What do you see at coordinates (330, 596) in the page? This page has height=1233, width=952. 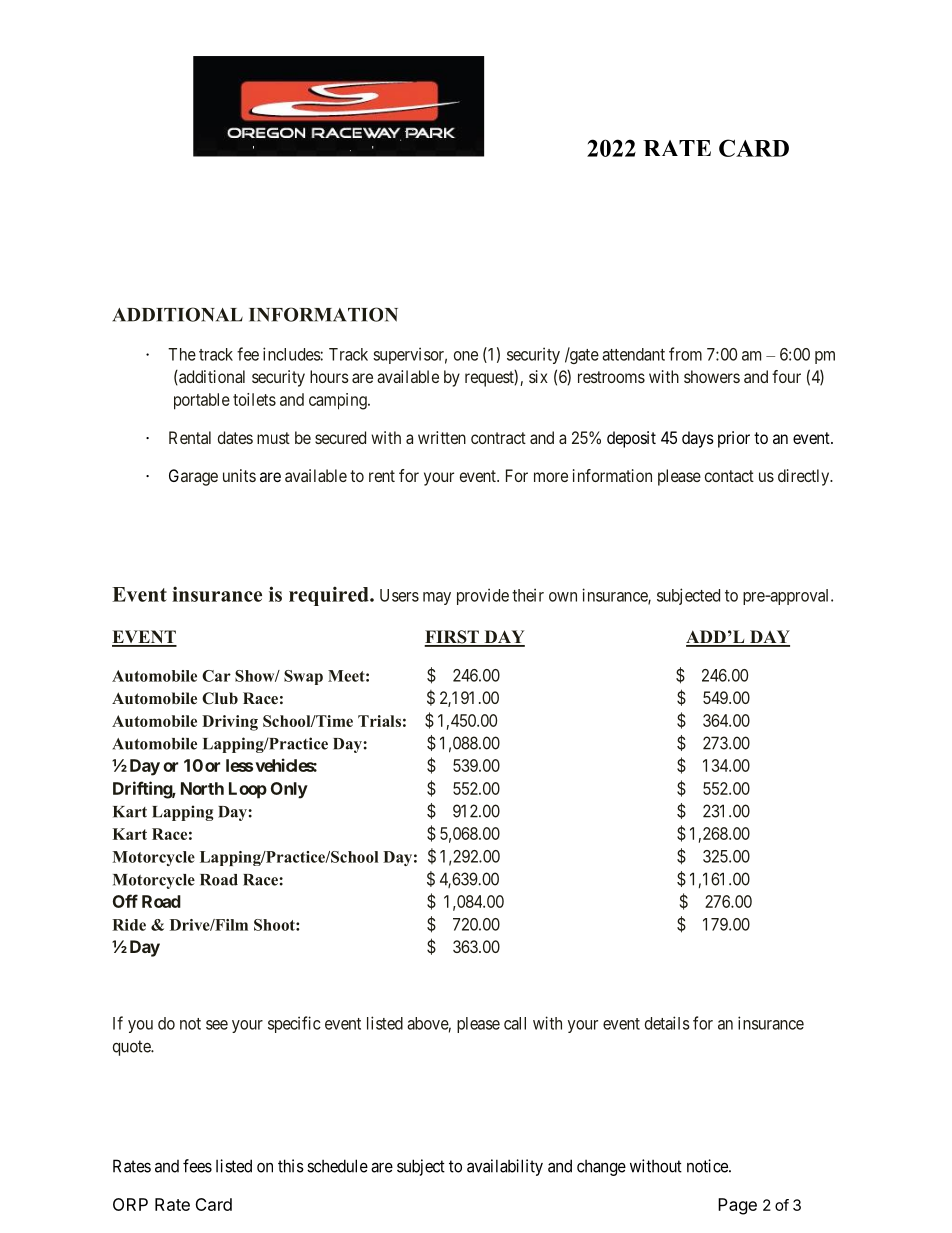 I see `required` at bounding box center [330, 596].
